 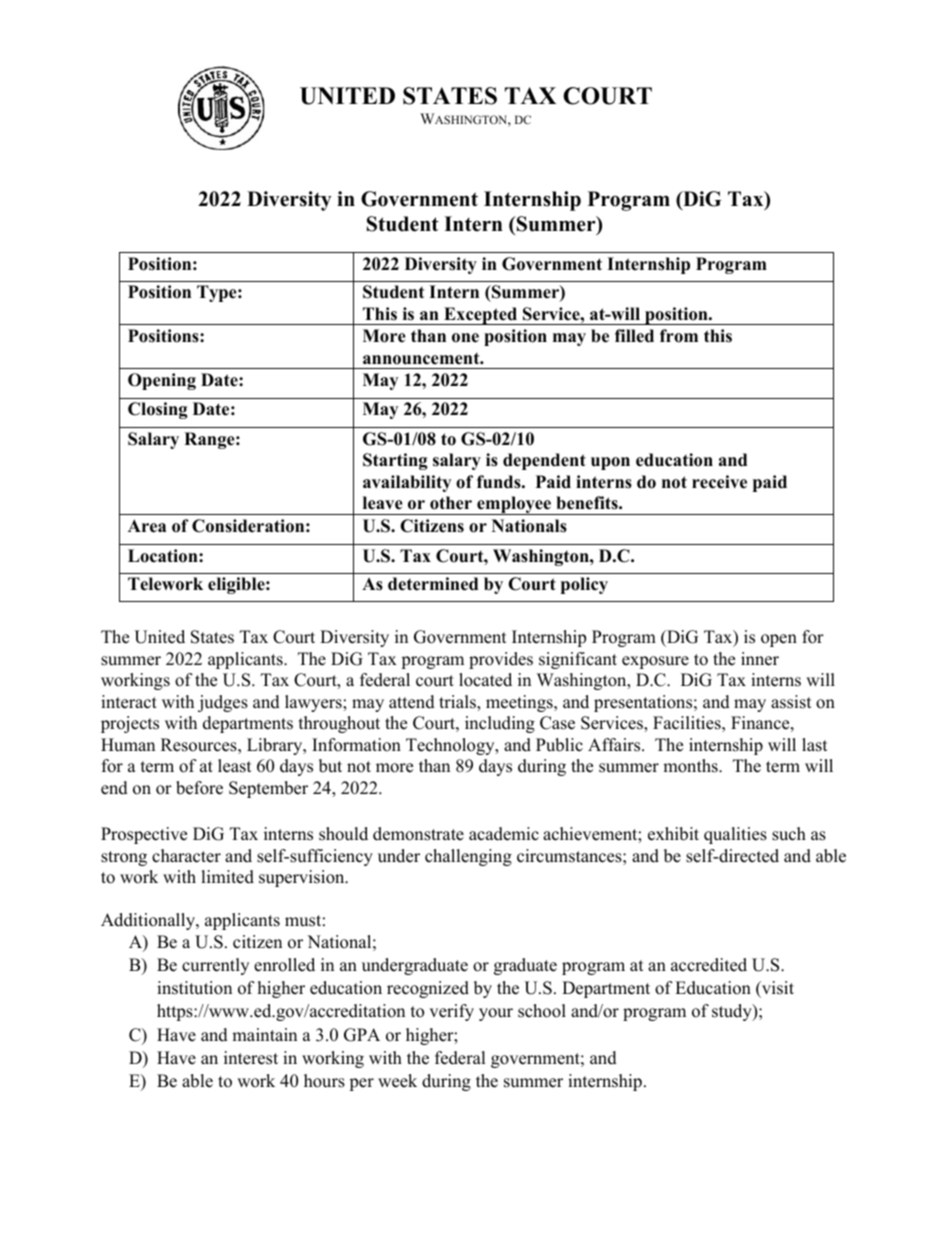 What do you see at coordinates (251, 1058) in the image?
I see `interest` at bounding box center [251, 1058].
